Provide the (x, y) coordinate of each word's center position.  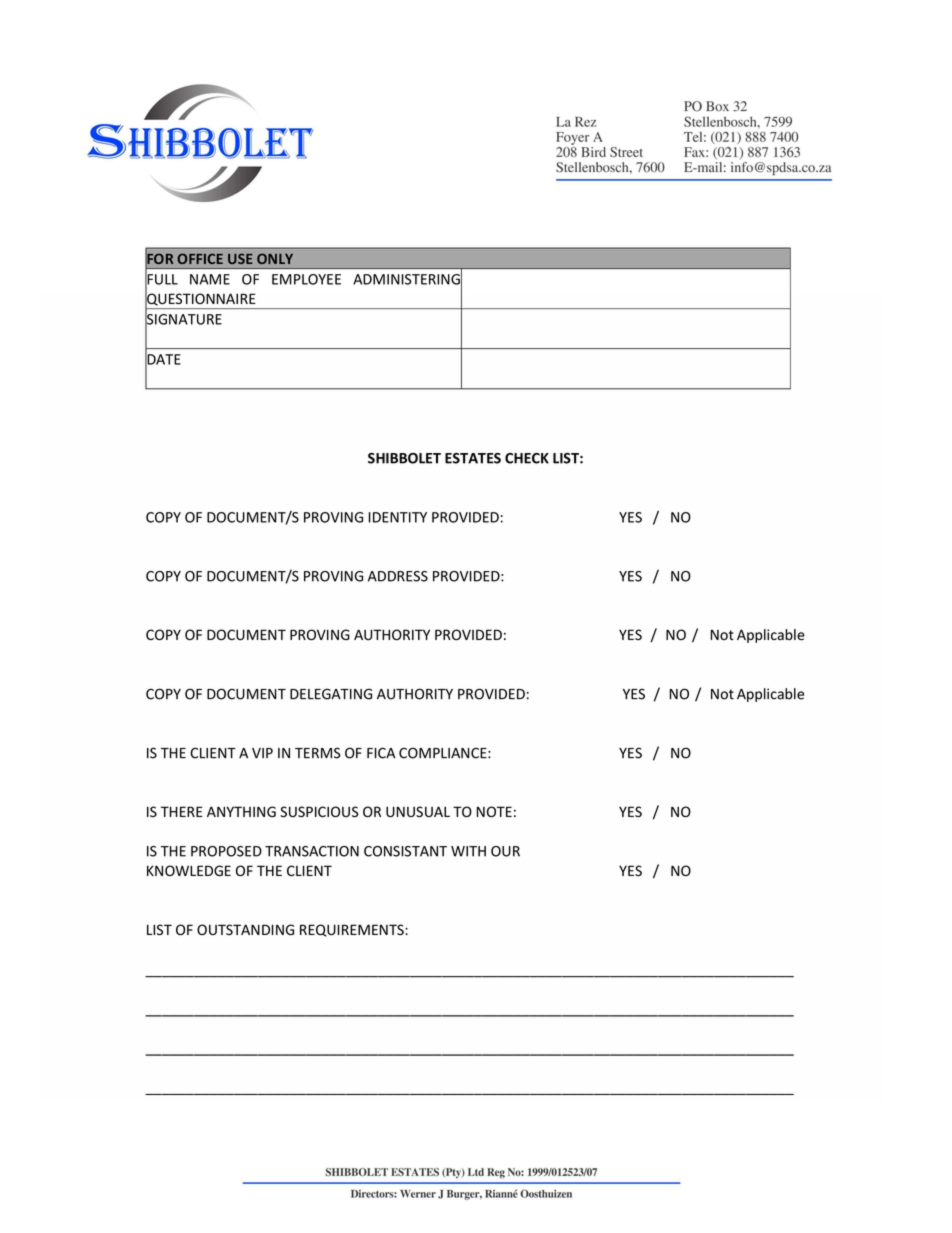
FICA (381, 753)
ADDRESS (398, 576)
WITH (468, 851)
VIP (262, 753)
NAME (210, 279)
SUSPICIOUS (319, 812)
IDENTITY (397, 517)
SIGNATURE (183, 319)
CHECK (527, 458)
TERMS (318, 753)
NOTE (494, 811)
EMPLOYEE (306, 279)
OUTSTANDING (245, 929)
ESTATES (473, 458)
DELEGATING (331, 694)
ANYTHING (241, 811)
